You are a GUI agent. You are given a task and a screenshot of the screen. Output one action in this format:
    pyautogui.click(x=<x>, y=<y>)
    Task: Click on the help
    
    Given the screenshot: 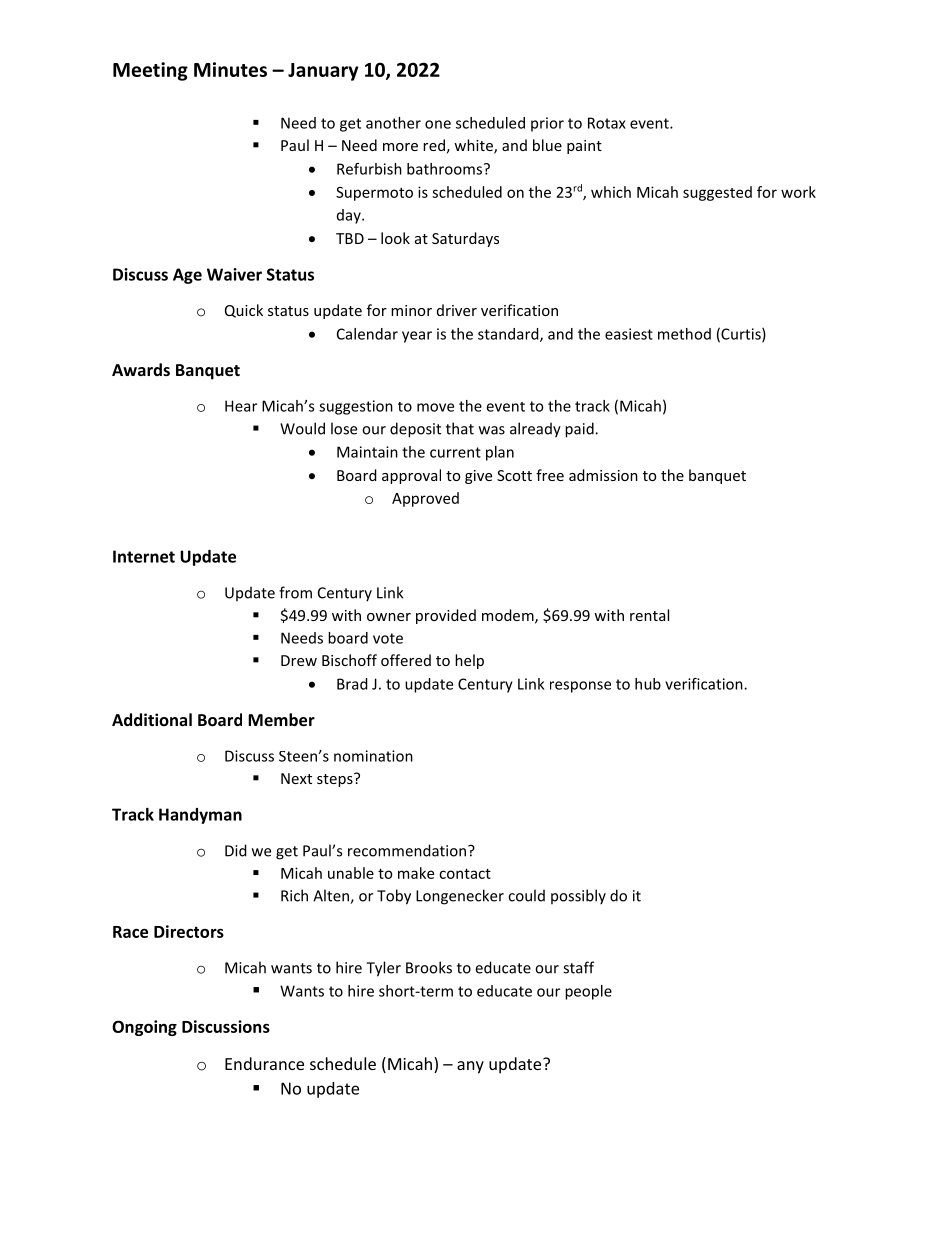 What is the action you would take?
    pyautogui.click(x=469, y=661)
